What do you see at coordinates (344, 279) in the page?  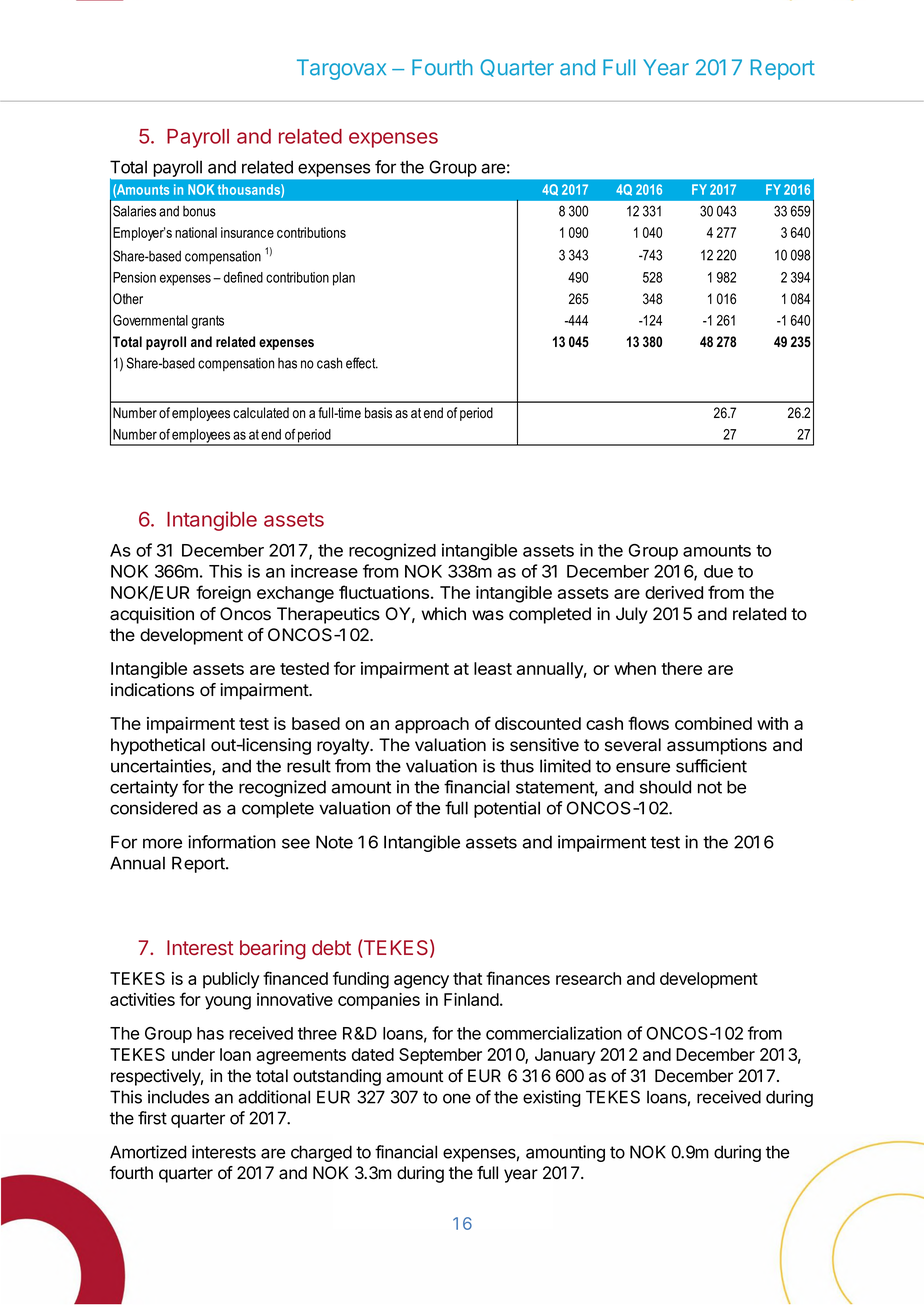 I see `plan` at bounding box center [344, 279].
